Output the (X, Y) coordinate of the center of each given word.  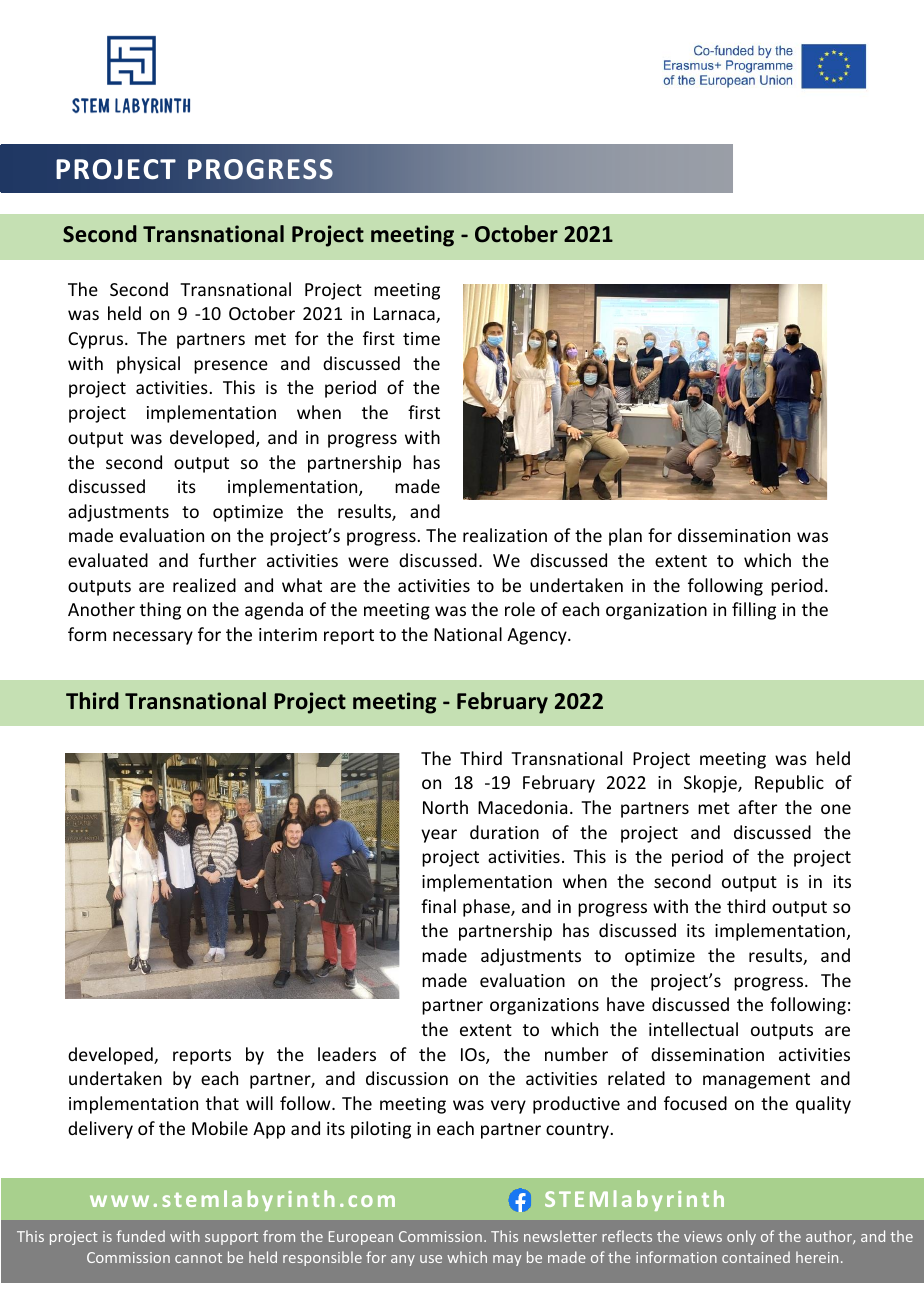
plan (625, 537)
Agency (538, 636)
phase (487, 908)
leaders (347, 1054)
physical (148, 365)
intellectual (693, 1029)
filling (754, 611)
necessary (153, 638)
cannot (198, 1258)
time (421, 338)
